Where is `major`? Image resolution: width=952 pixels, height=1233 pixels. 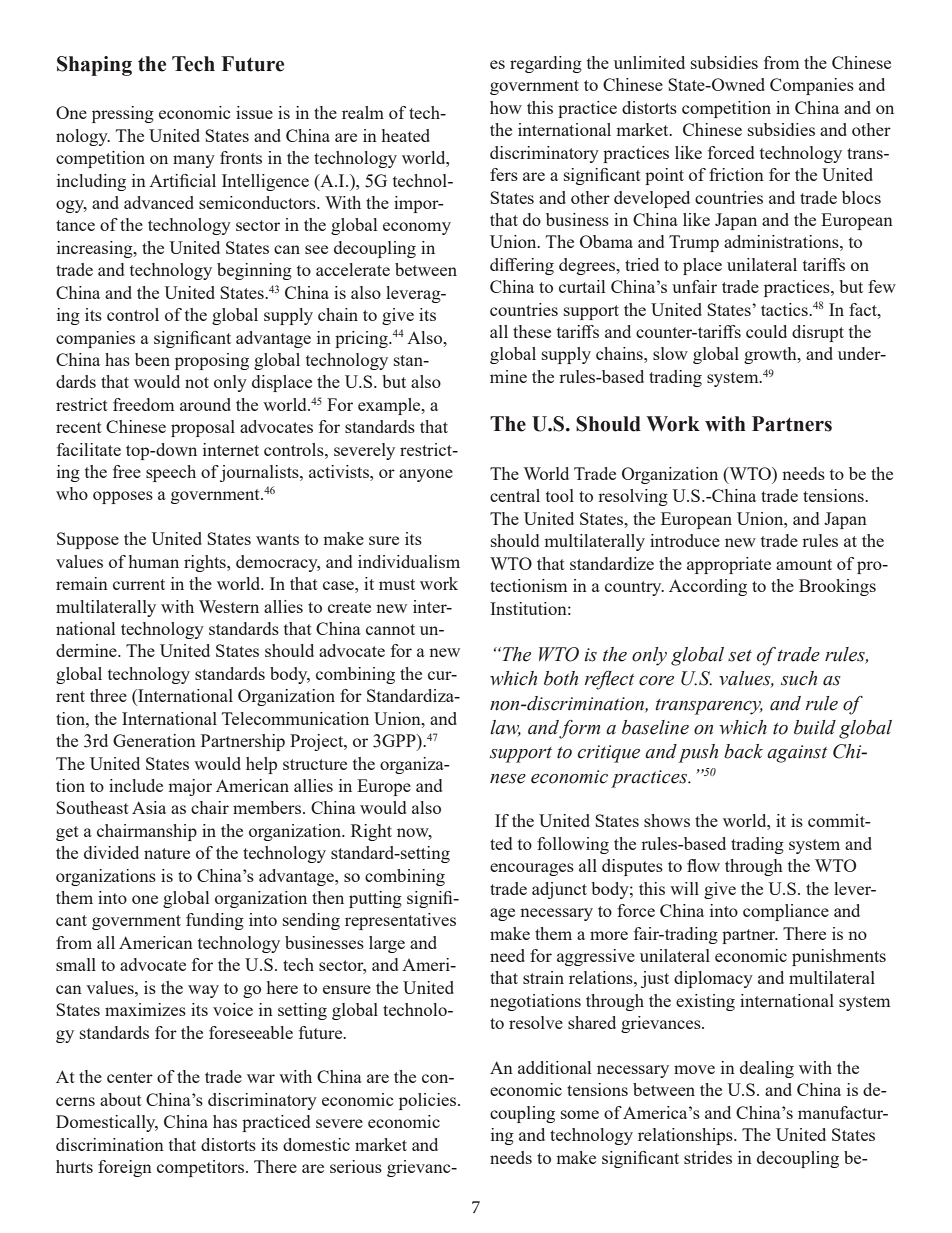
major is located at coordinates (190, 787).
